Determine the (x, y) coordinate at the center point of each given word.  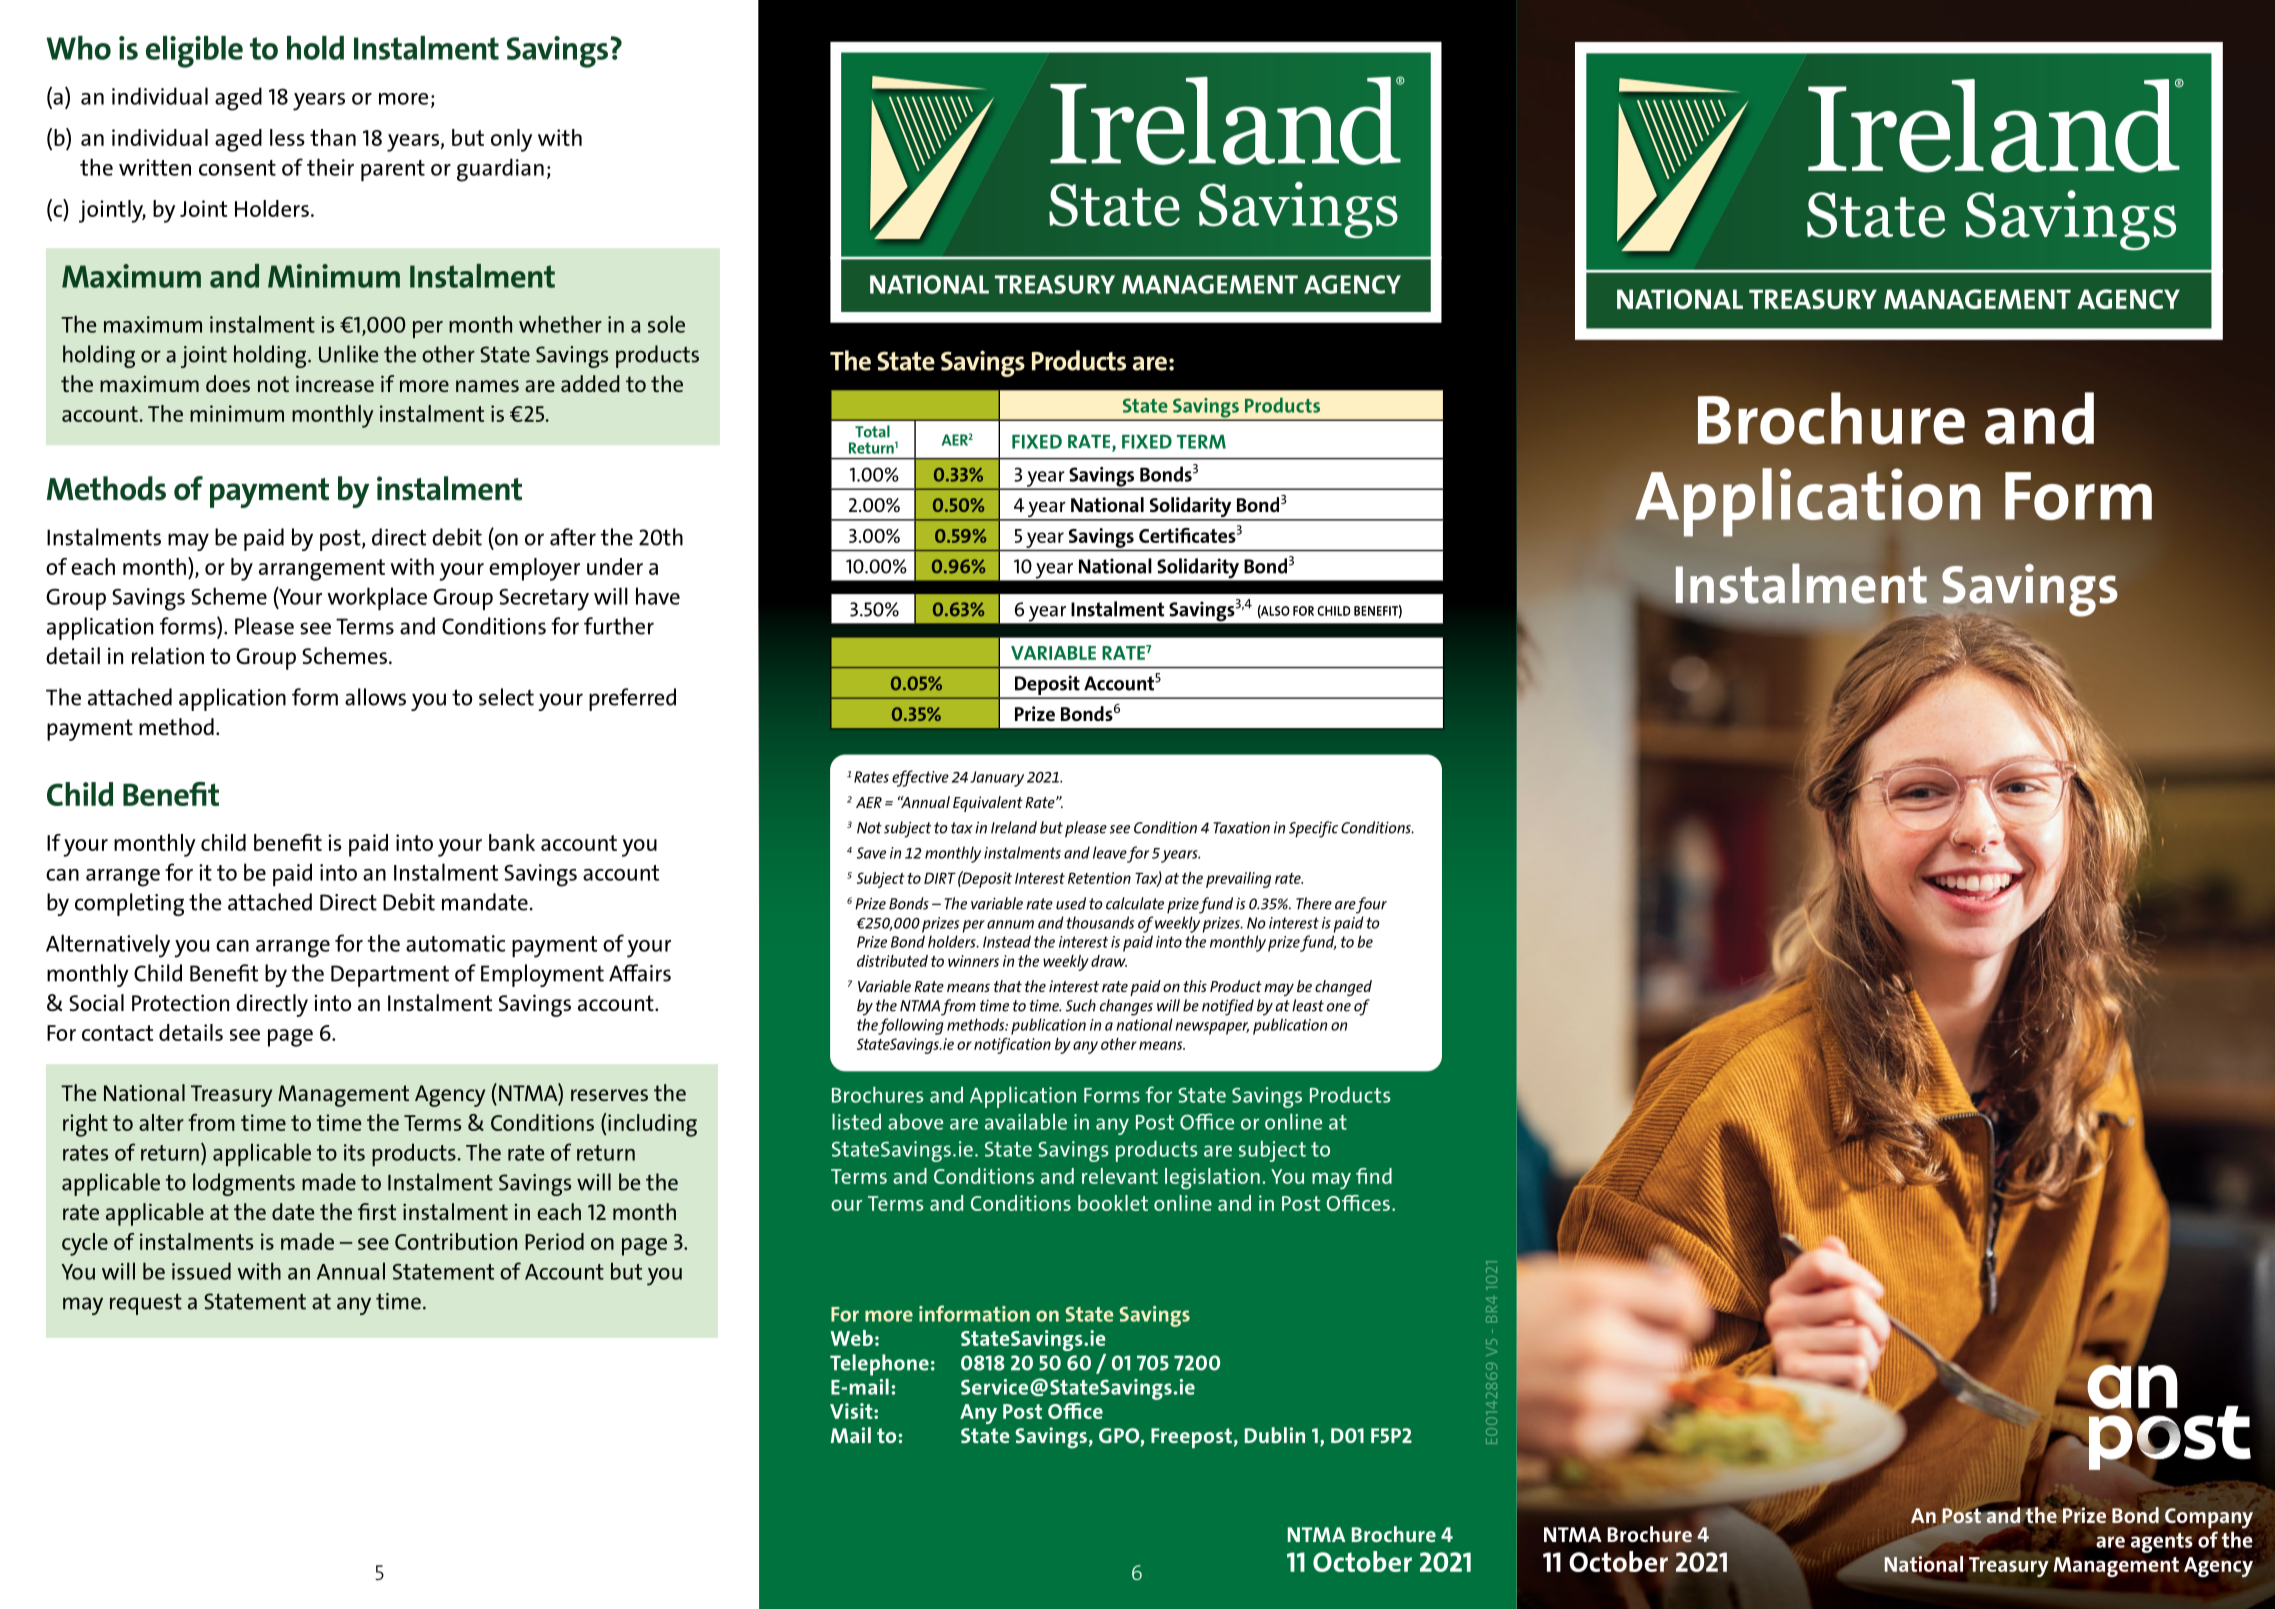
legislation (1212, 1179)
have (658, 596)
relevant (1120, 1176)
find (1374, 1176)
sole (666, 324)
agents (2162, 1543)
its (354, 1152)
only (511, 140)
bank (512, 842)
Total (872, 431)
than (333, 137)
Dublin (1275, 1435)
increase (335, 383)
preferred (632, 699)
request (146, 1304)
